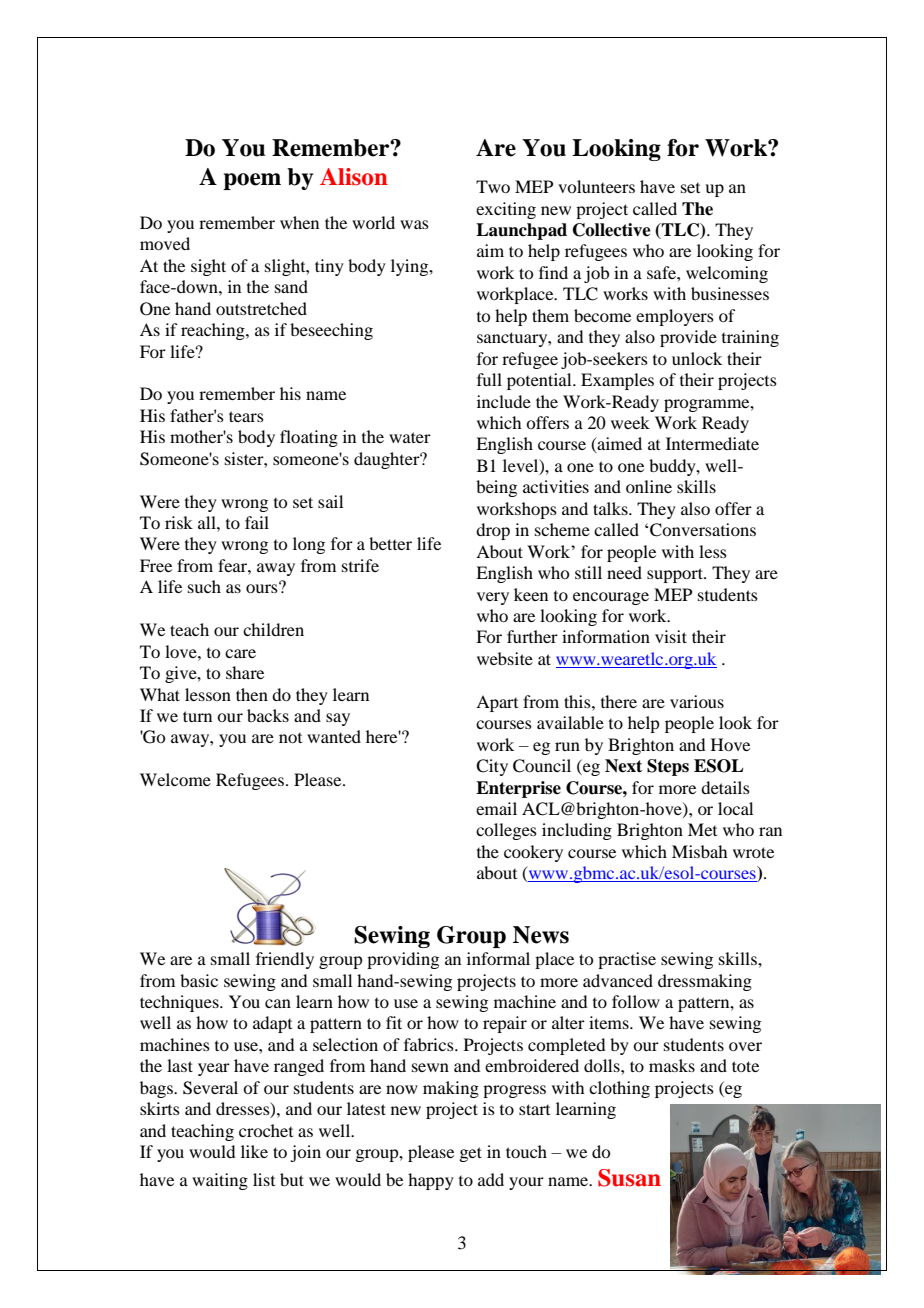  I want to click on get, so click(470, 1154).
